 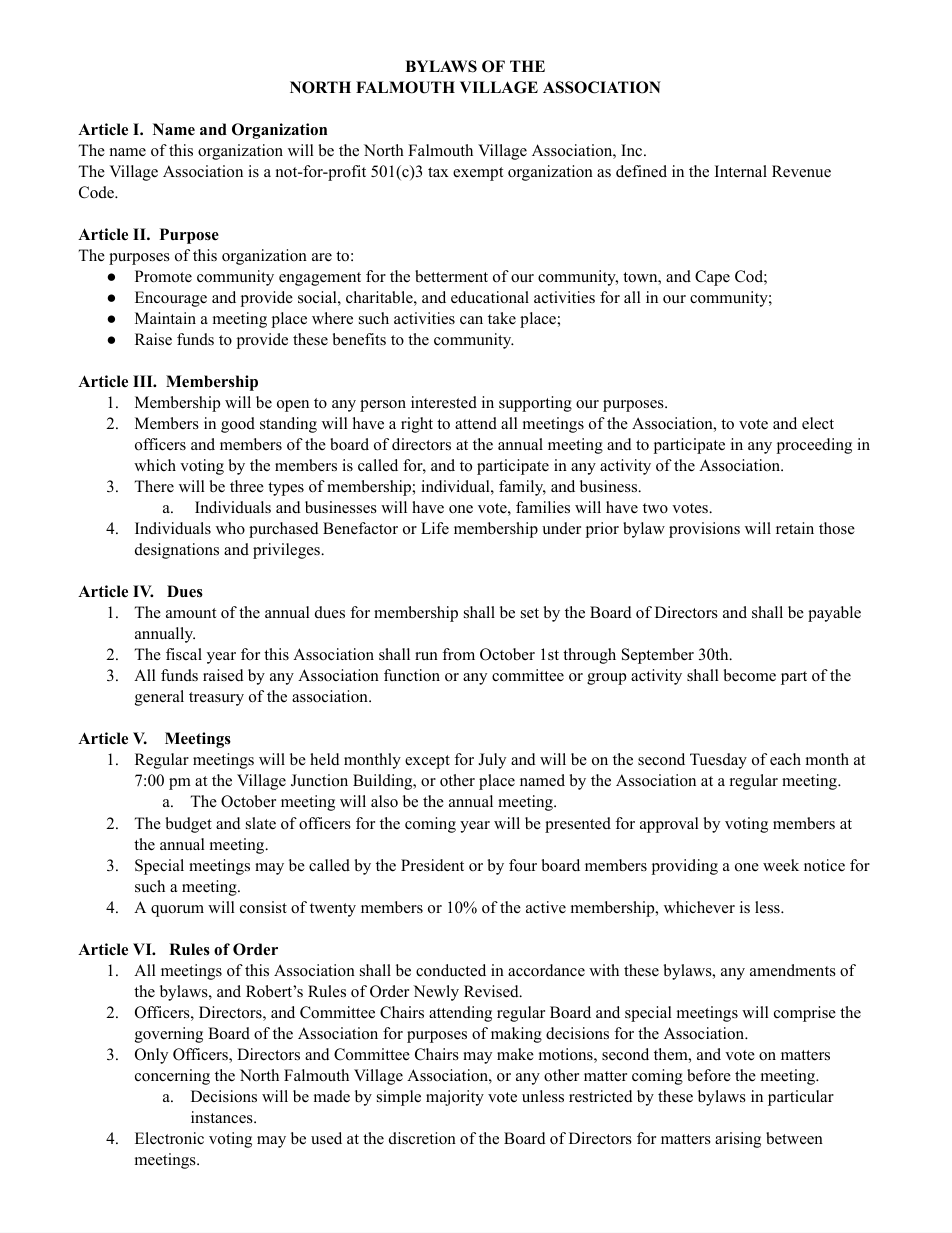 What do you see at coordinates (455, 1098) in the page?
I see `majority` at bounding box center [455, 1098].
